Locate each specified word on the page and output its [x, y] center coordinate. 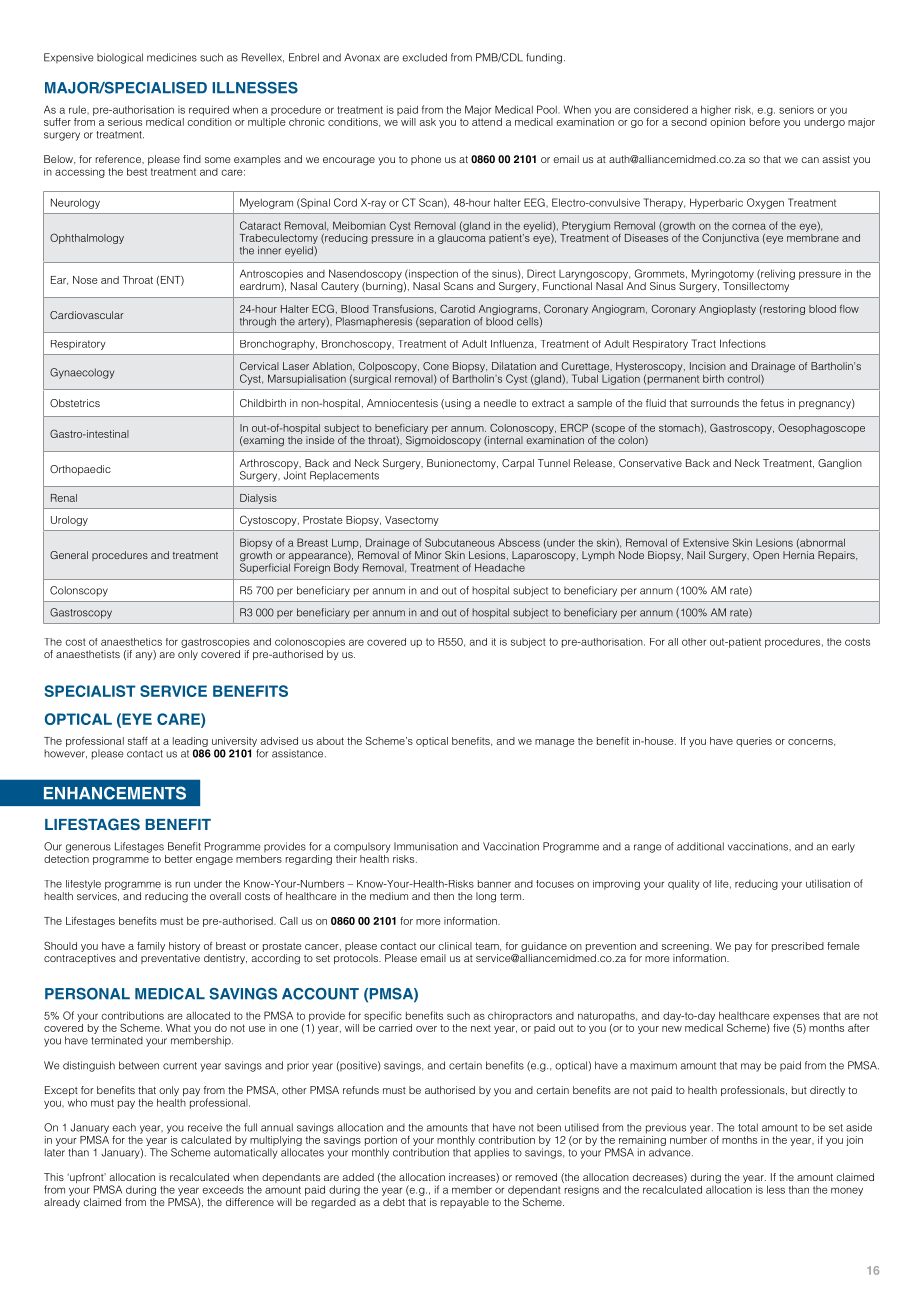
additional [700, 846]
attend [487, 120]
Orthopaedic [80, 470]
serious [125, 122]
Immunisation [426, 846]
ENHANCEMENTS [115, 793]
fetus [772, 403]
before [765, 120]
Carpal [518, 464]
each [124, 1127]
